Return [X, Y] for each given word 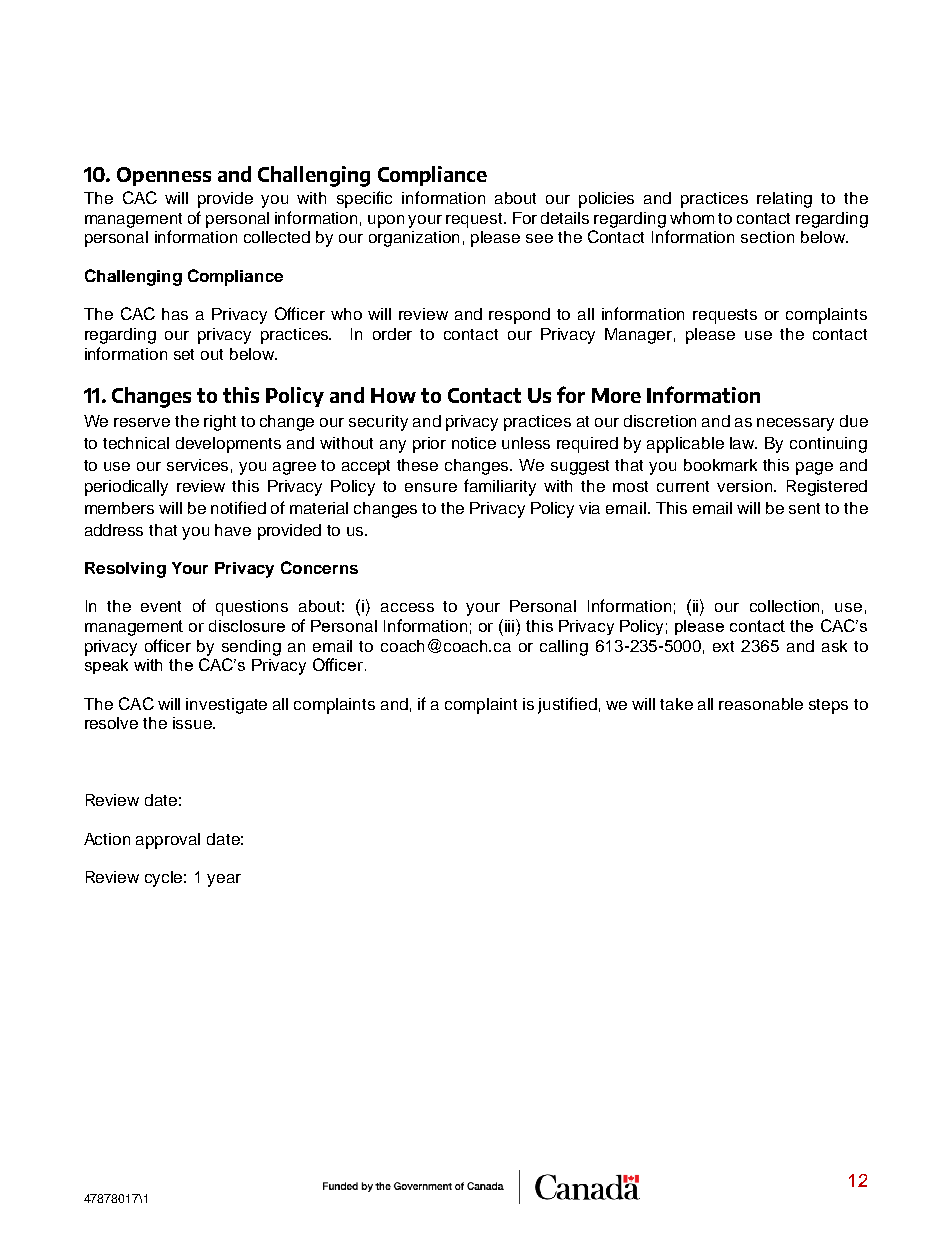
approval [168, 841]
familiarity [500, 487]
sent [804, 508]
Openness [164, 176]
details [565, 218]
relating [784, 200]
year [224, 880]
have [233, 530]
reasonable [761, 704]
